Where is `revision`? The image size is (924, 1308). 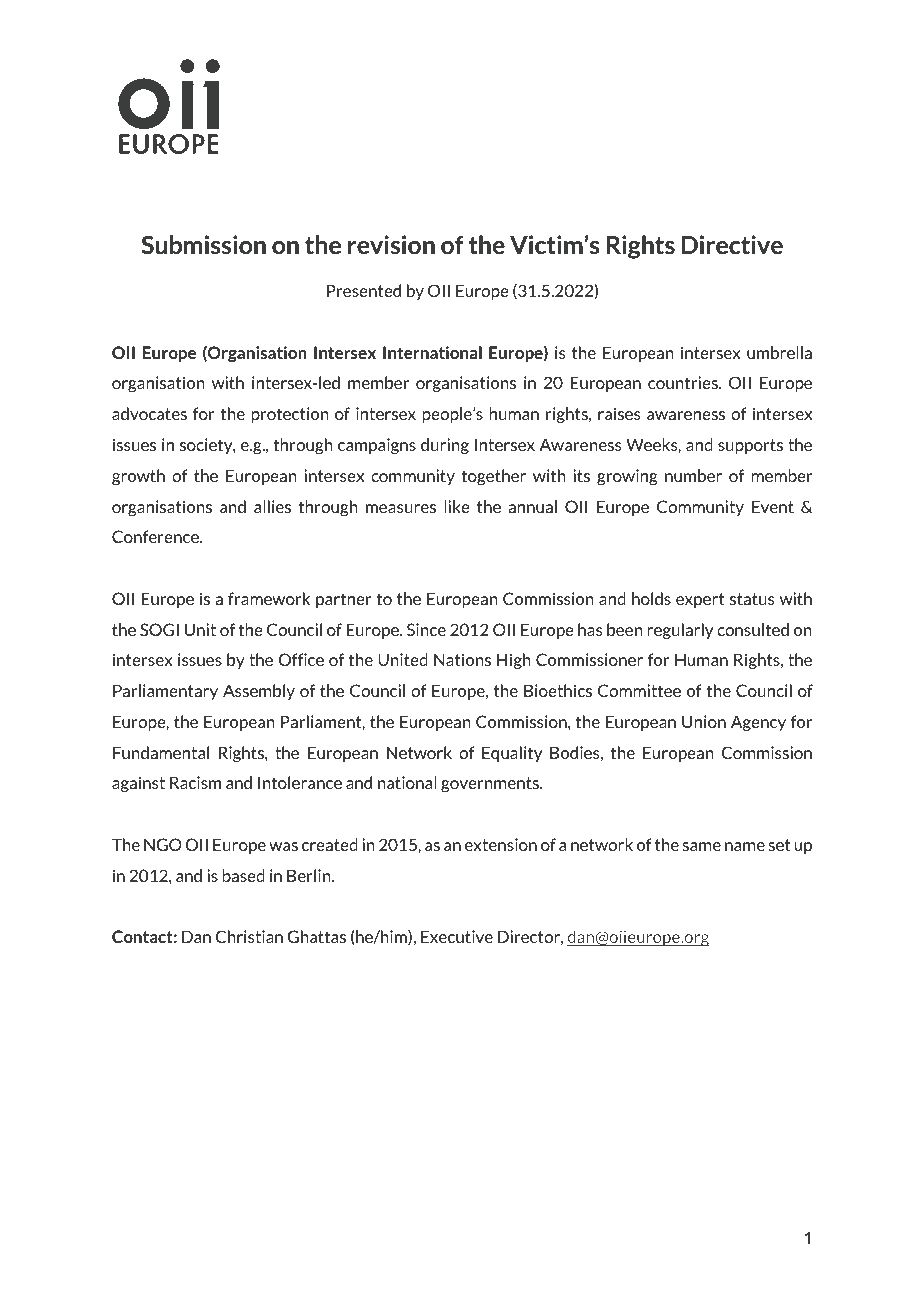
revision is located at coordinates (391, 244).
